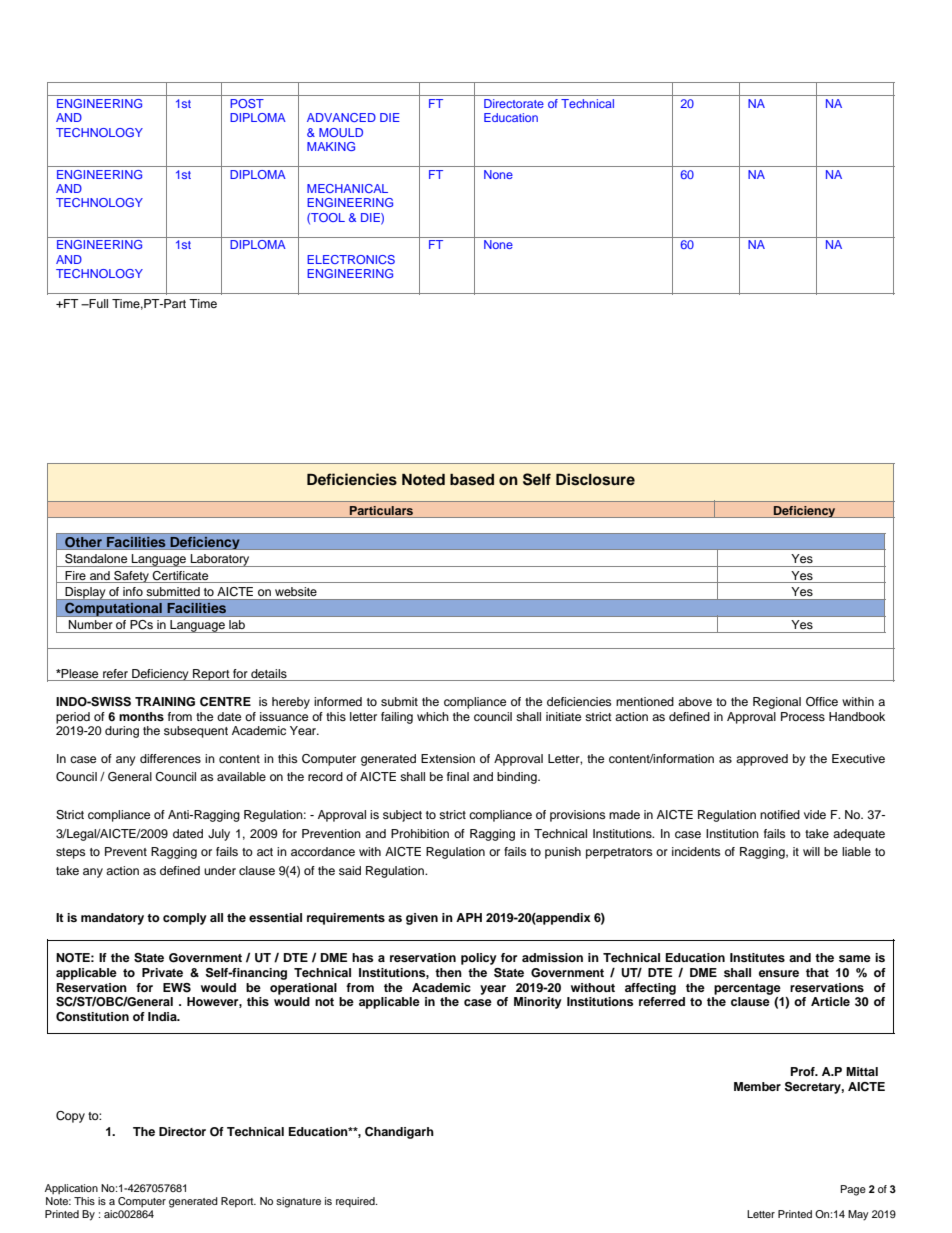 Image resolution: width=952 pixels, height=1233 pixels. What do you see at coordinates (777, 703) in the screenshot?
I see `Regional` at bounding box center [777, 703].
